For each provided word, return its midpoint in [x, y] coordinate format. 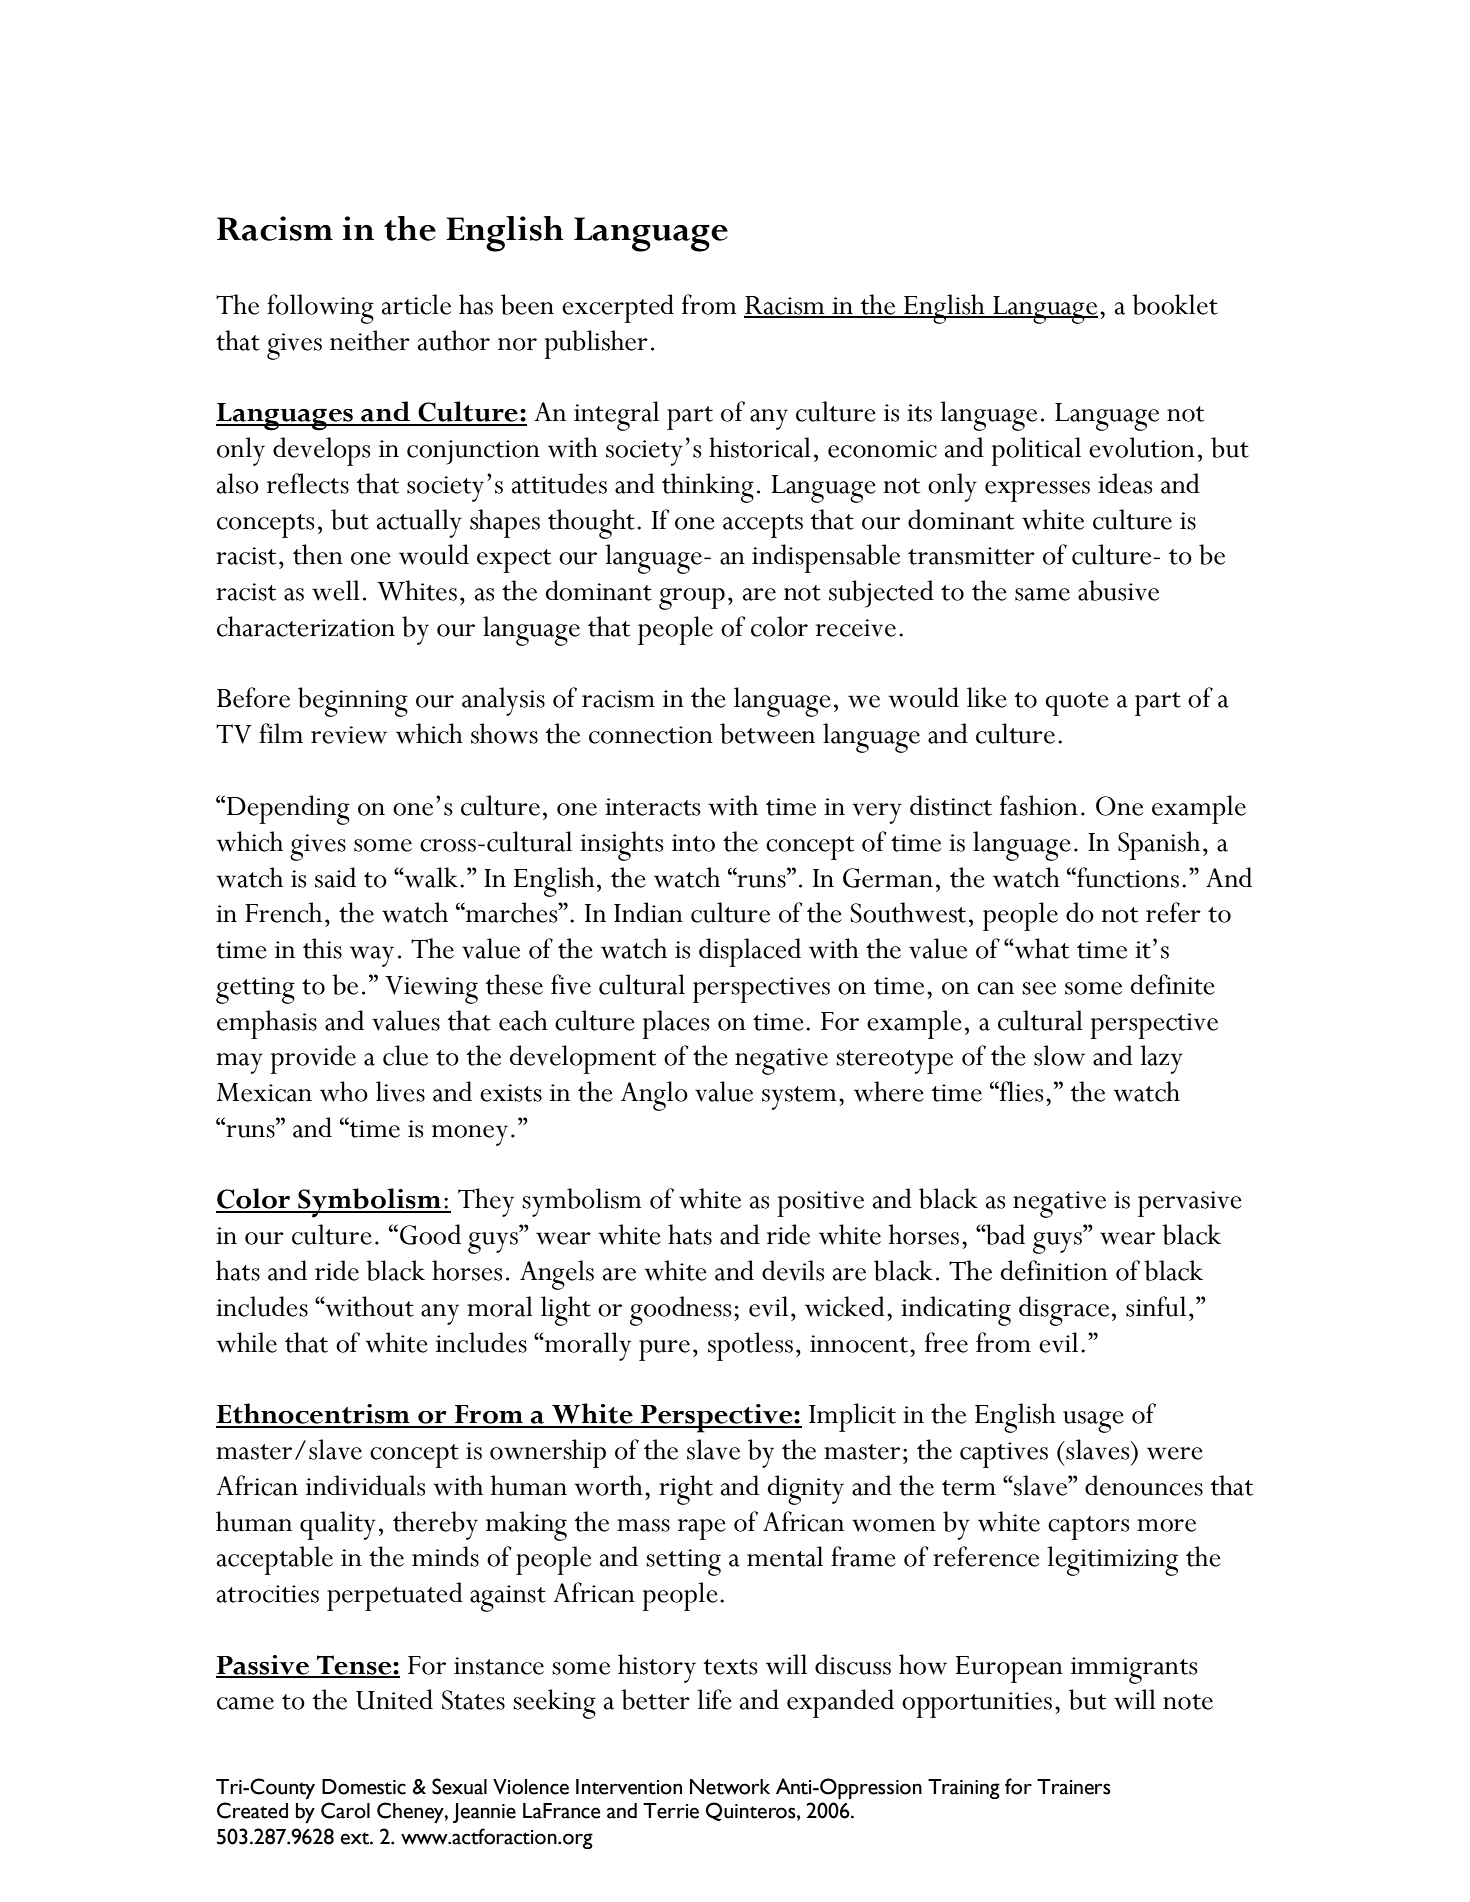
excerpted [618, 308]
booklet [1175, 304]
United [394, 1699]
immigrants [1134, 1670]
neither [370, 340]
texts [730, 1667]
